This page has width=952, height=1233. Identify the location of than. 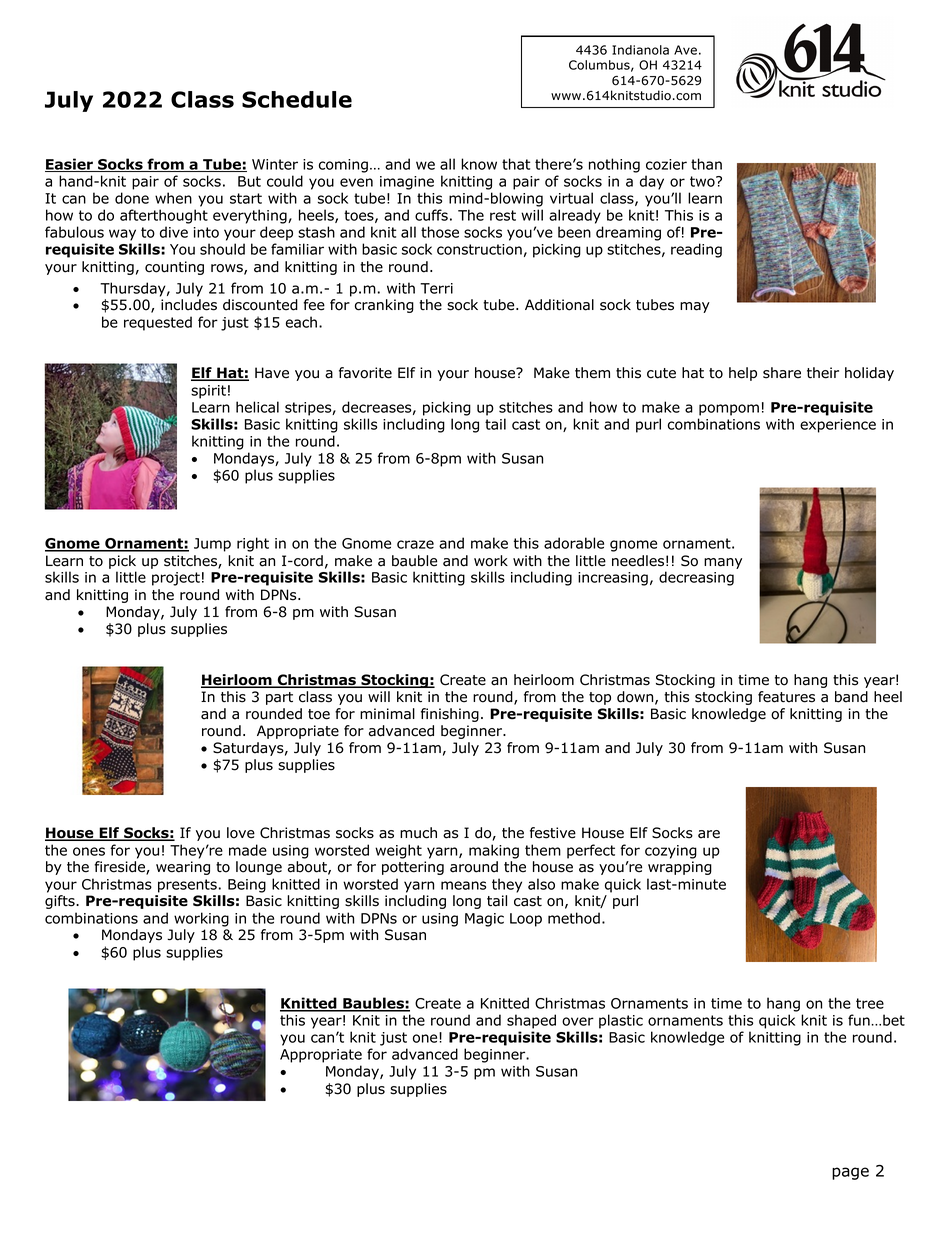
(706, 164).
